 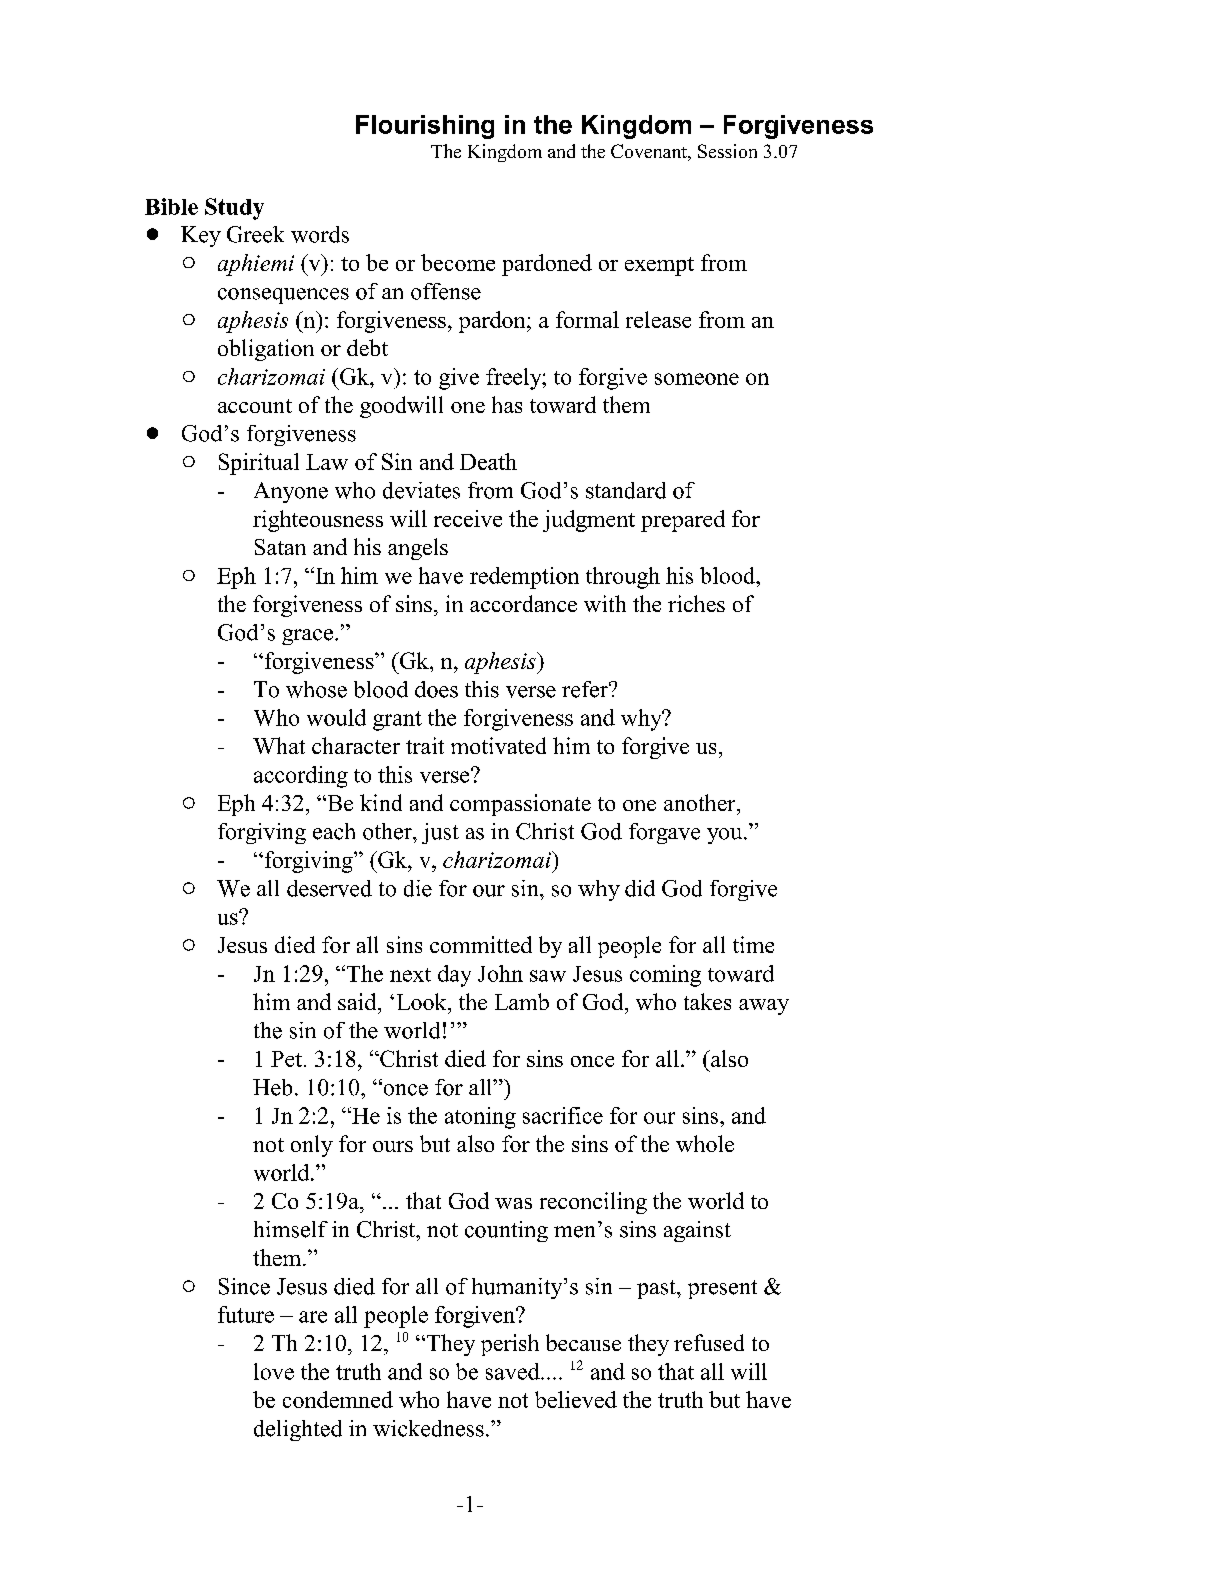 I want to click on day, so click(x=454, y=976).
